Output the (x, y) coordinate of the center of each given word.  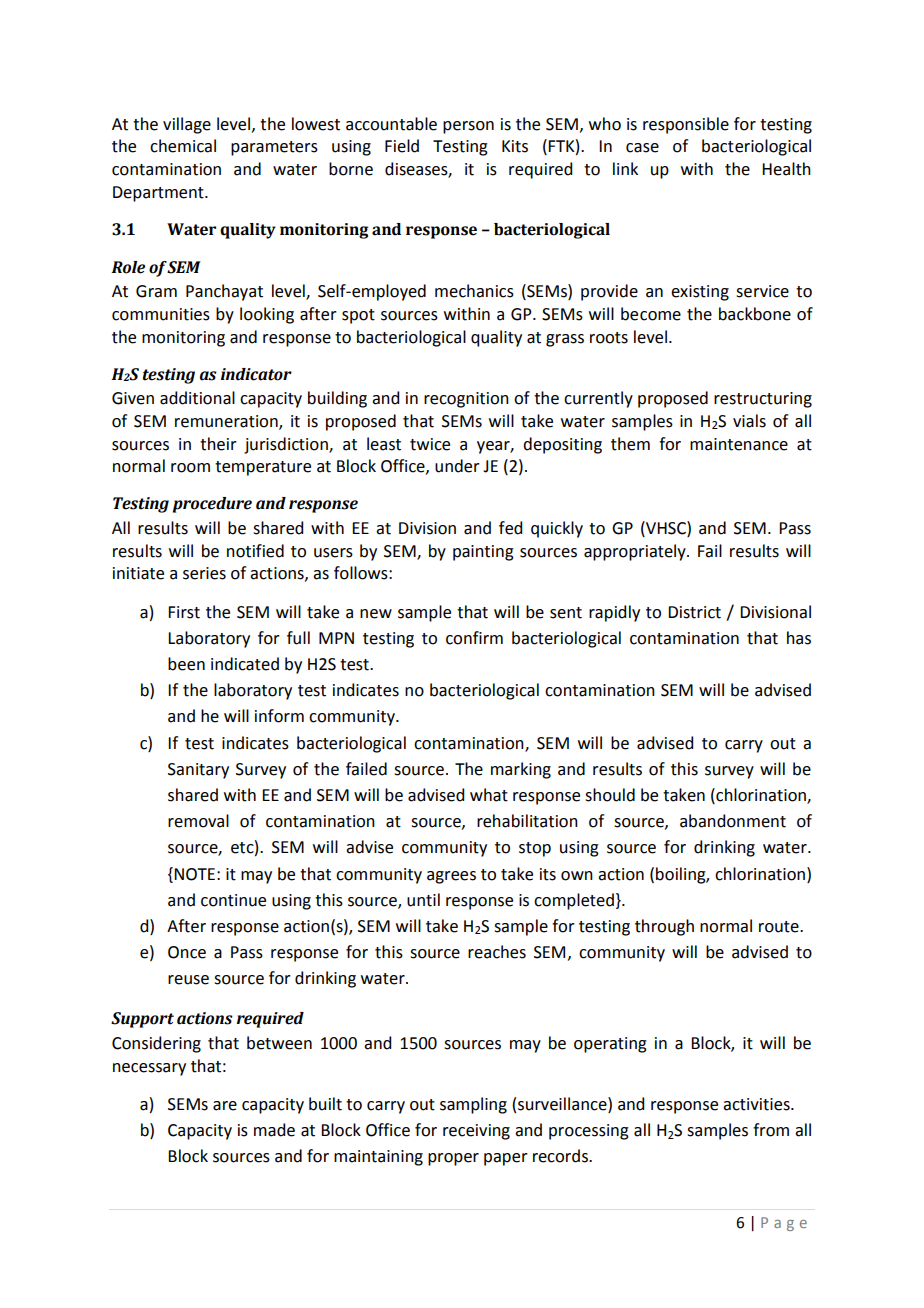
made (274, 1130)
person (468, 127)
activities (757, 1104)
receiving (476, 1132)
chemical (183, 146)
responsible (686, 125)
